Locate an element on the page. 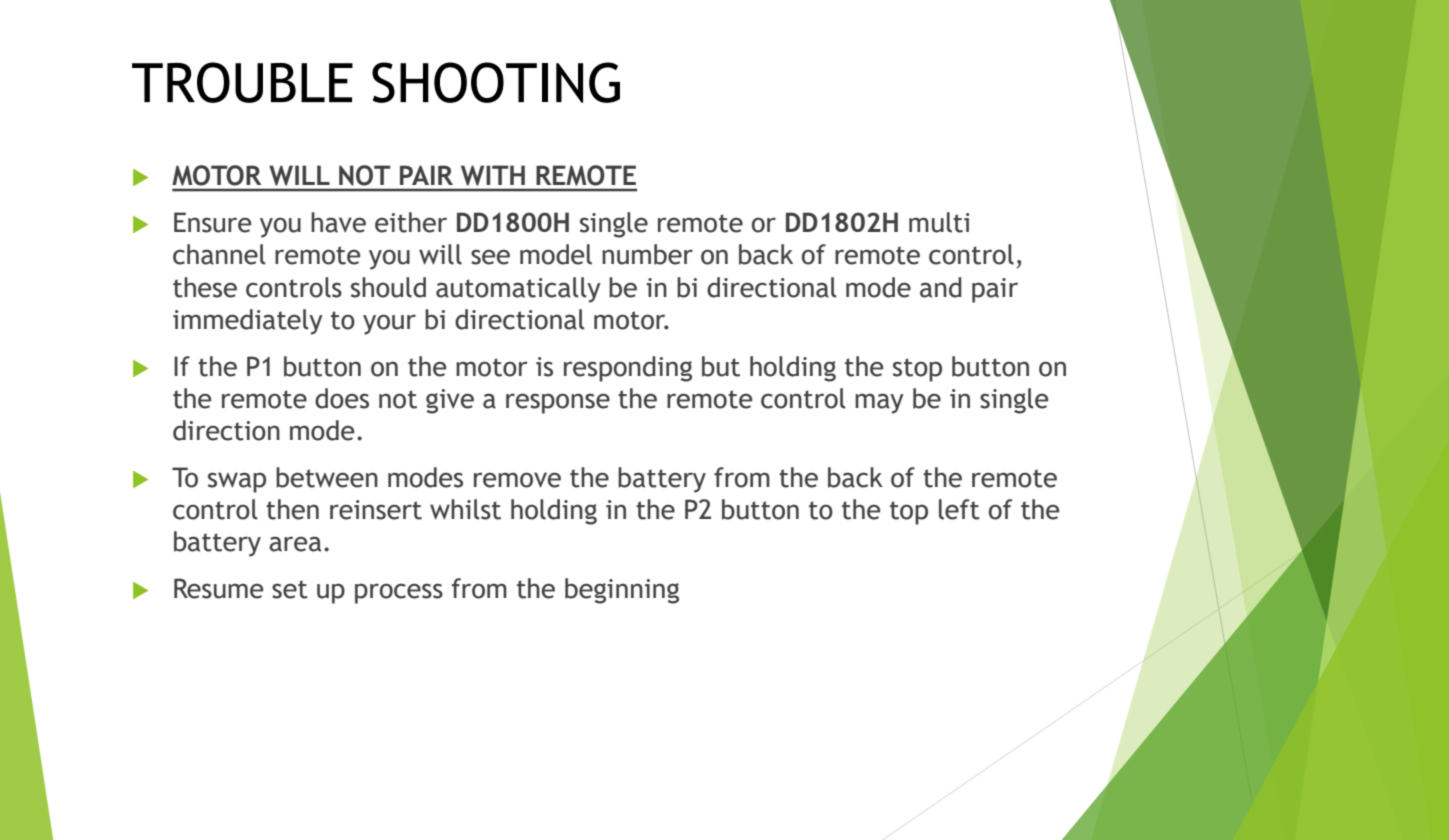  channel is located at coordinates (219, 254).
